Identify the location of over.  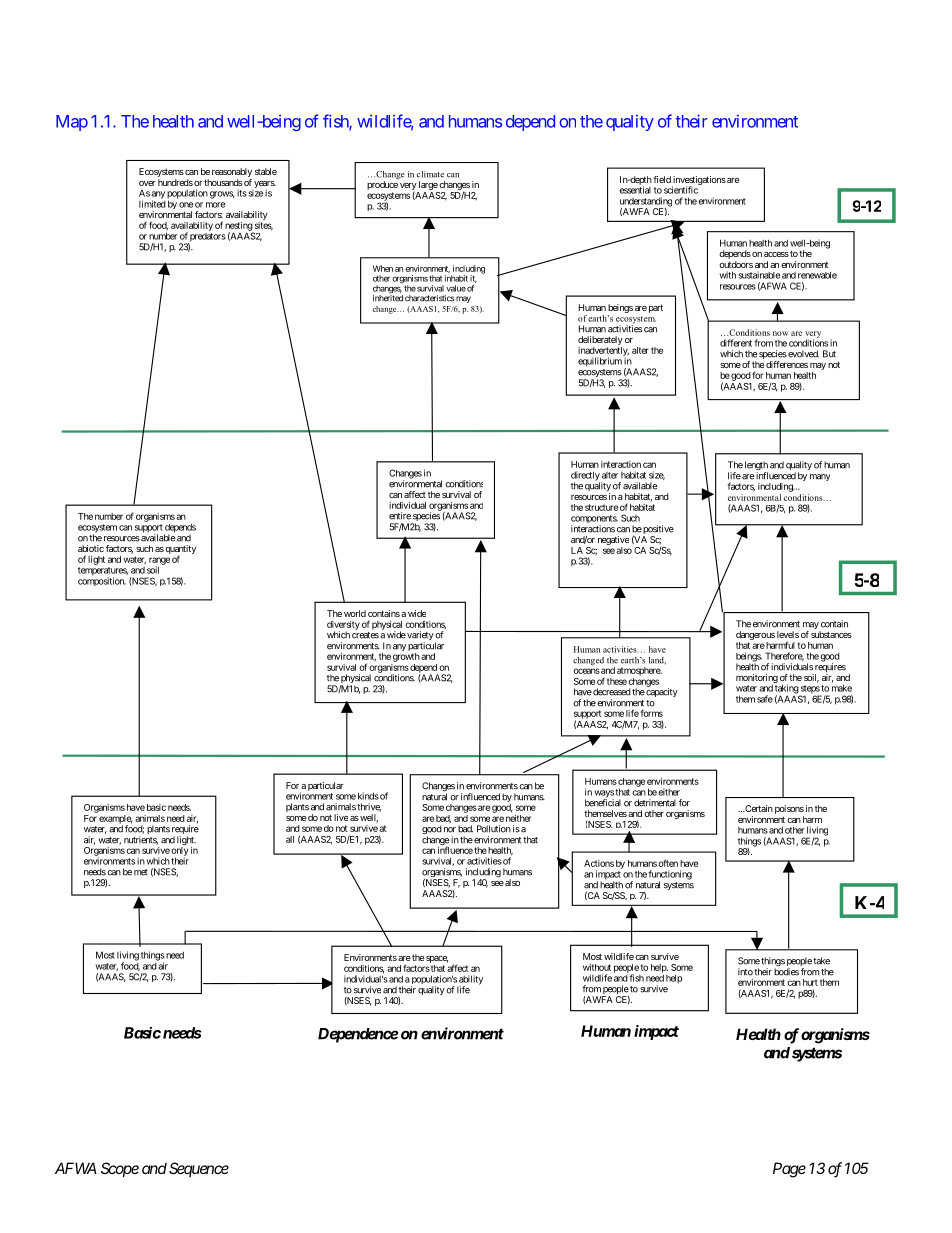
(147, 183).
